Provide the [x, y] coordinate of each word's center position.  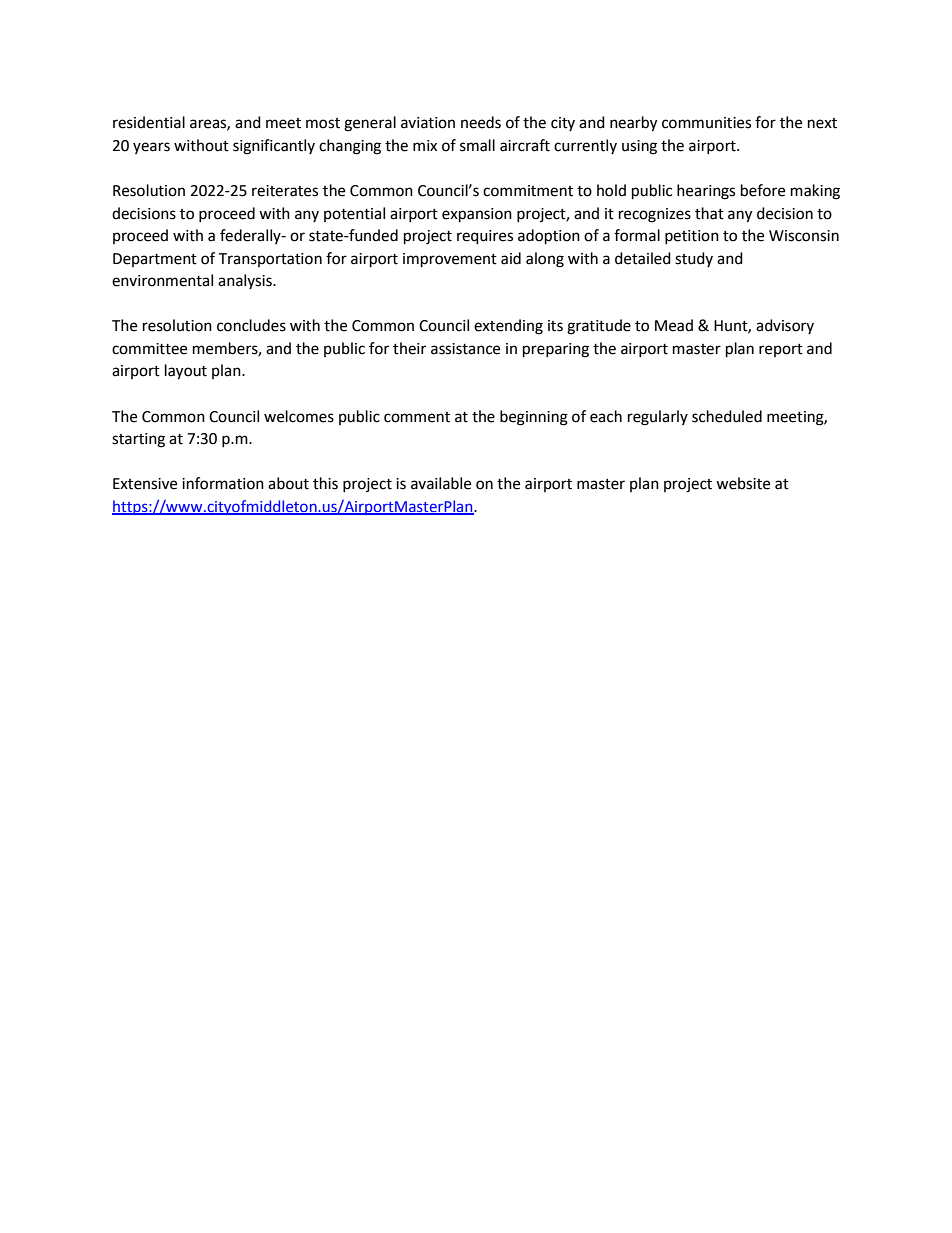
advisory [785, 326]
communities [706, 123]
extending [508, 327]
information [223, 483]
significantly [274, 147]
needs [481, 122]
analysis [246, 281]
